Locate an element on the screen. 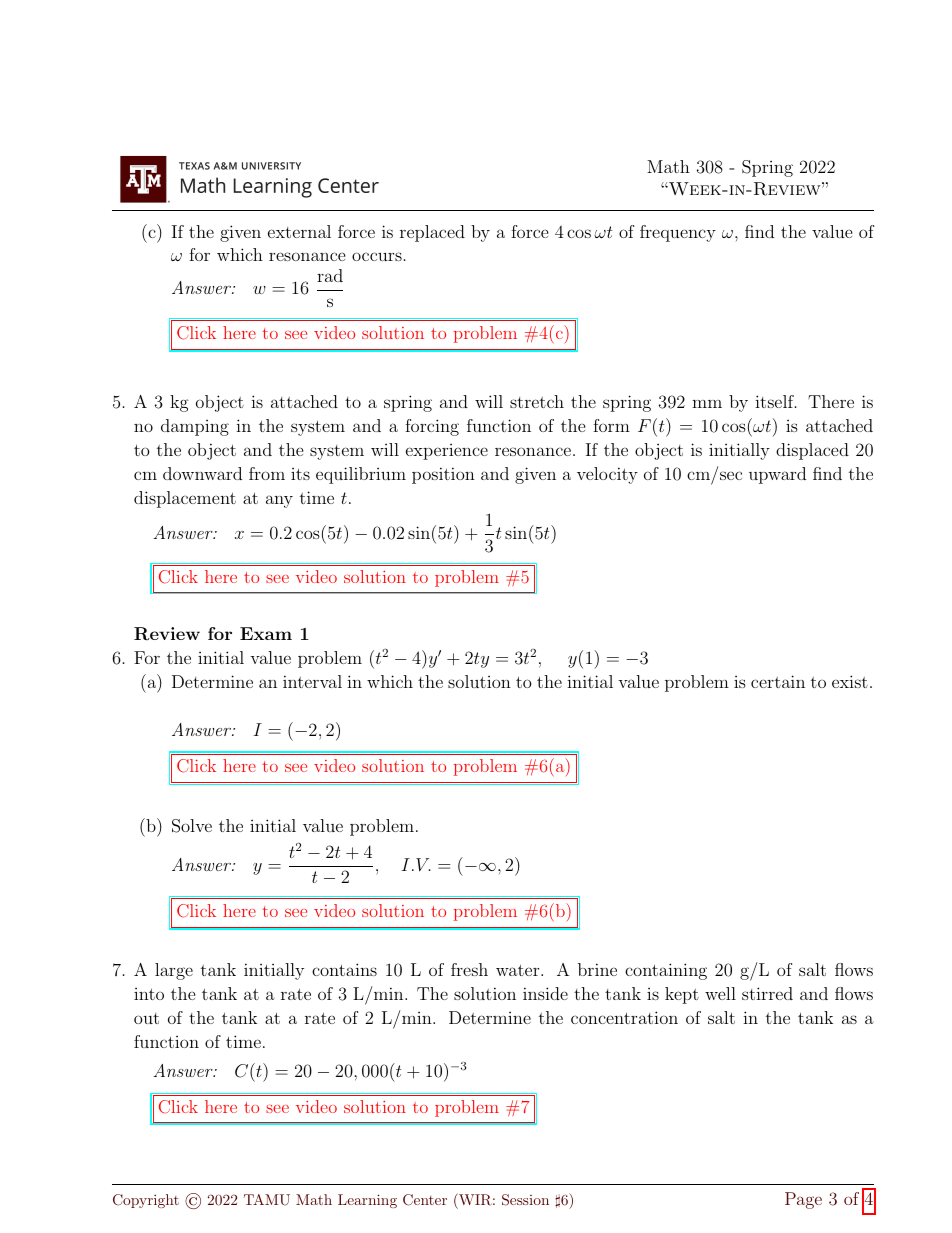 This screenshot has width=952, height=1233. external is located at coordinates (299, 231).
